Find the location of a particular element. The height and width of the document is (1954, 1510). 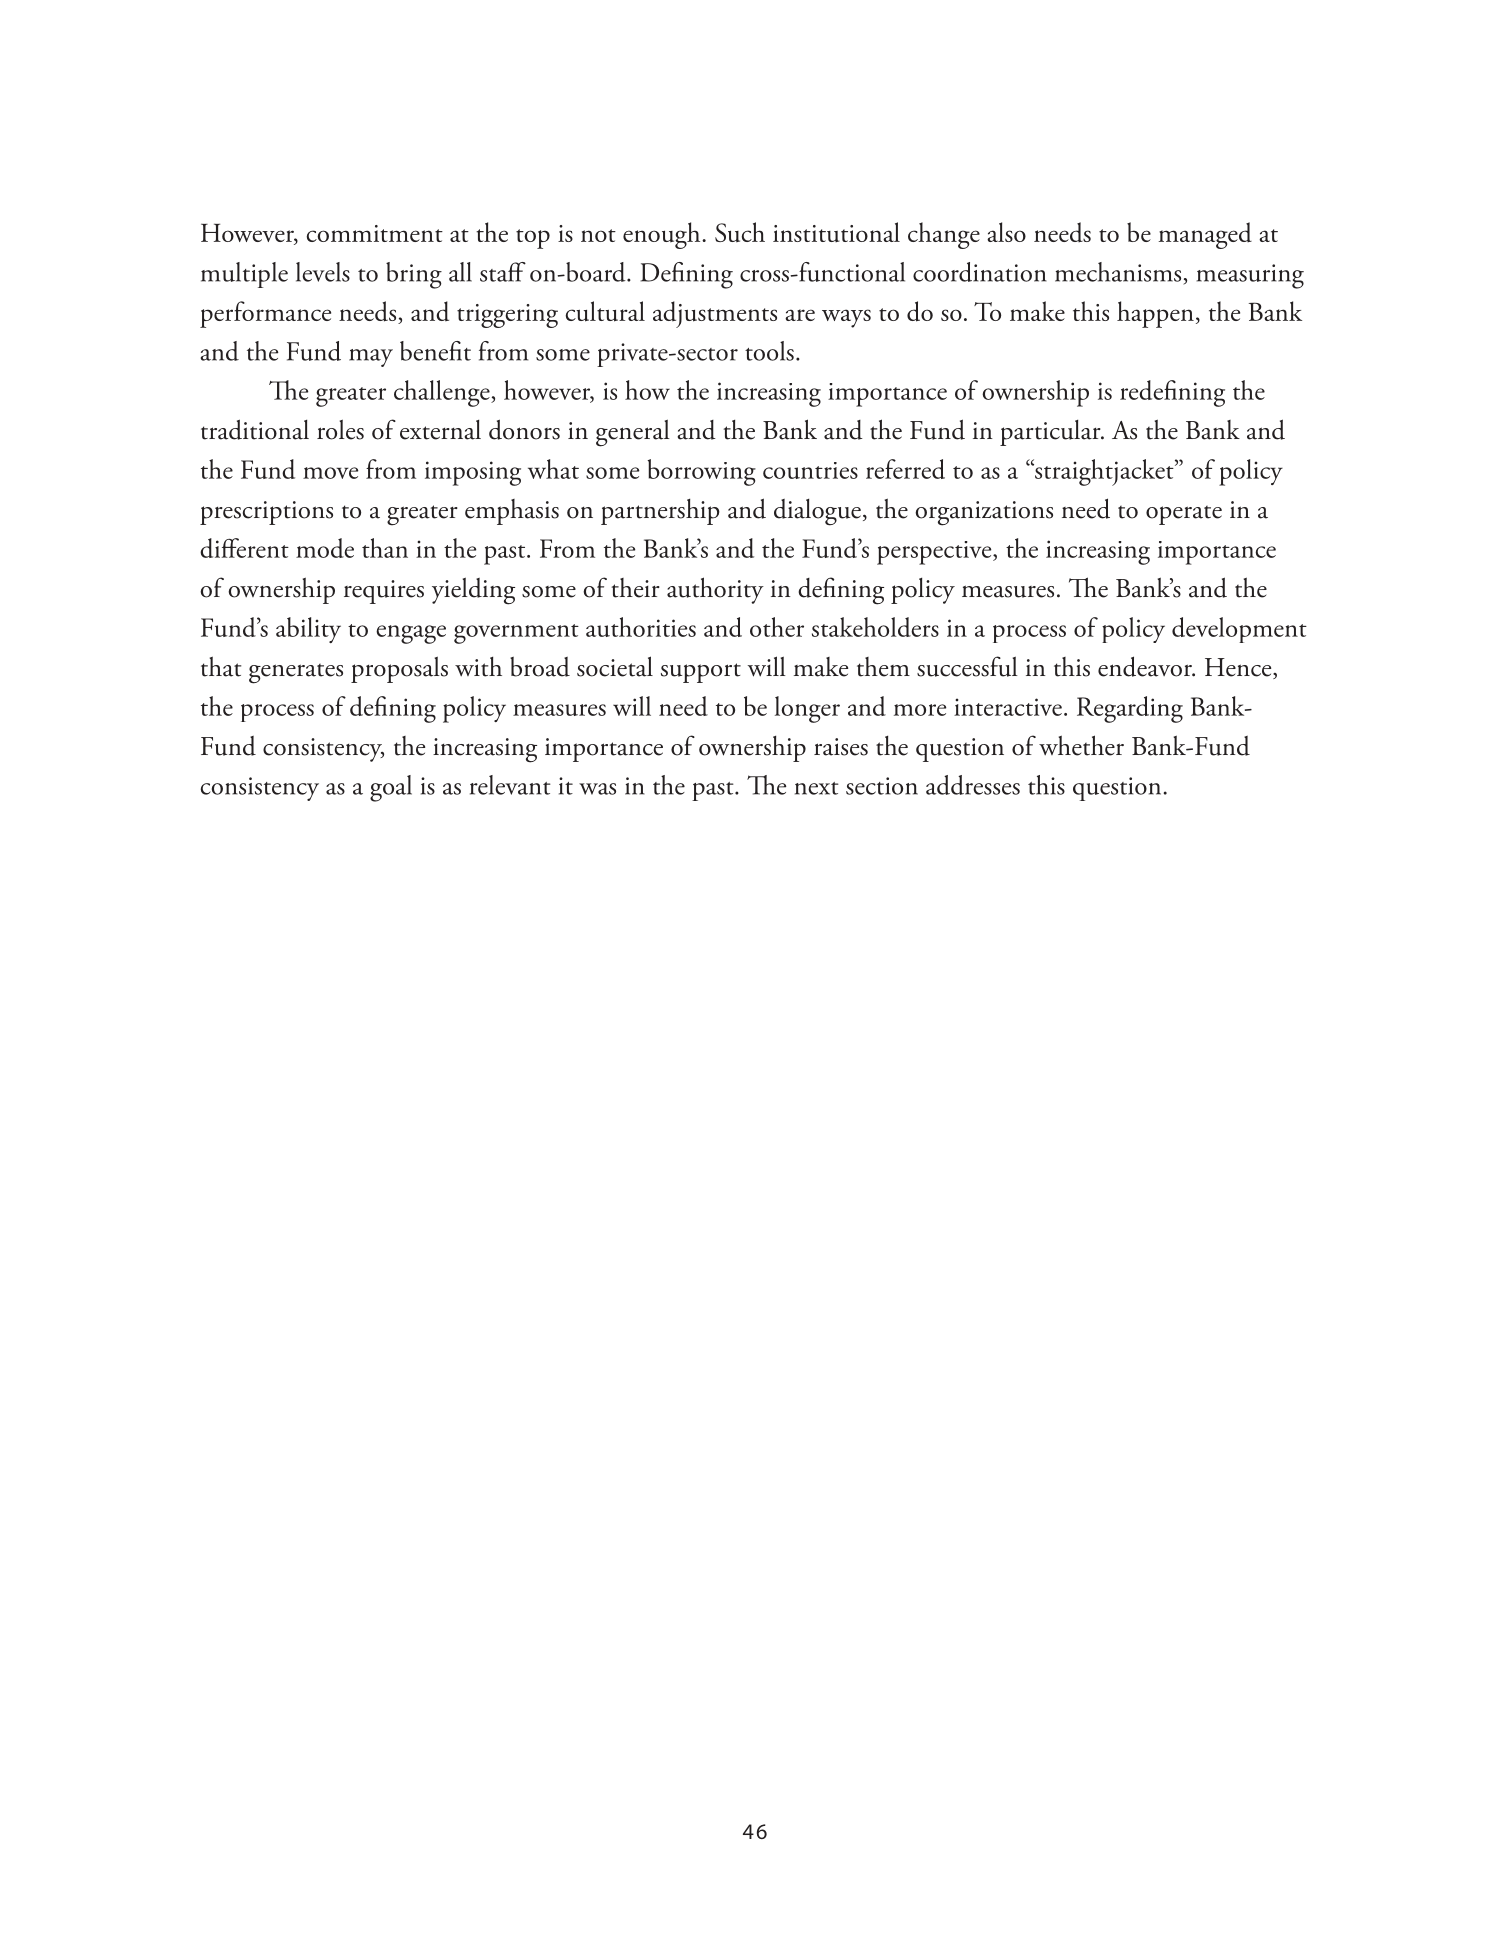

mechanisms is located at coordinates (1118, 272).
